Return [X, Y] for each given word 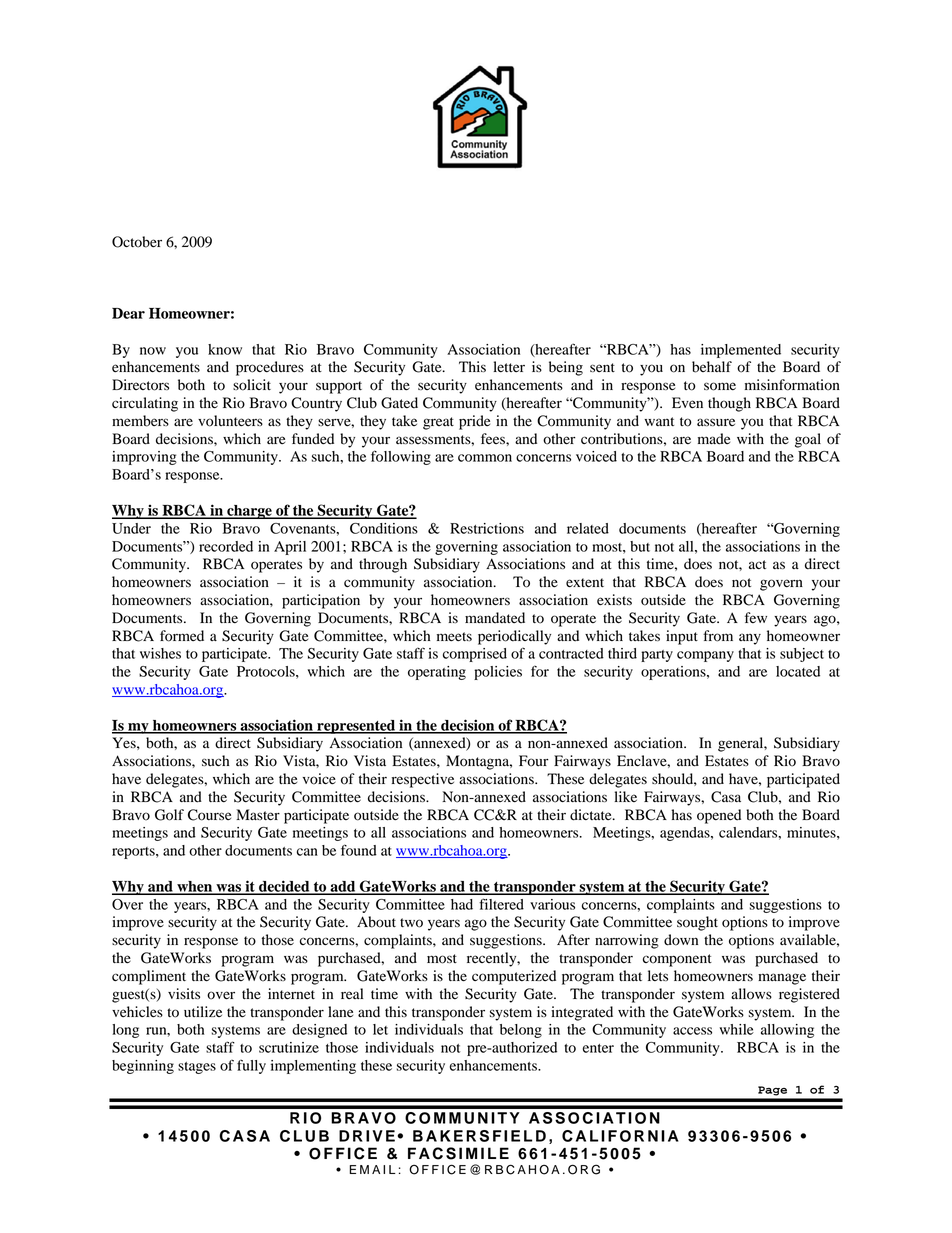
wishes [160, 653]
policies [498, 673]
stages [197, 1068]
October [137, 242]
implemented [741, 351]
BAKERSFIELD [479, 1136]
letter [509, 366]
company [705, 656]
